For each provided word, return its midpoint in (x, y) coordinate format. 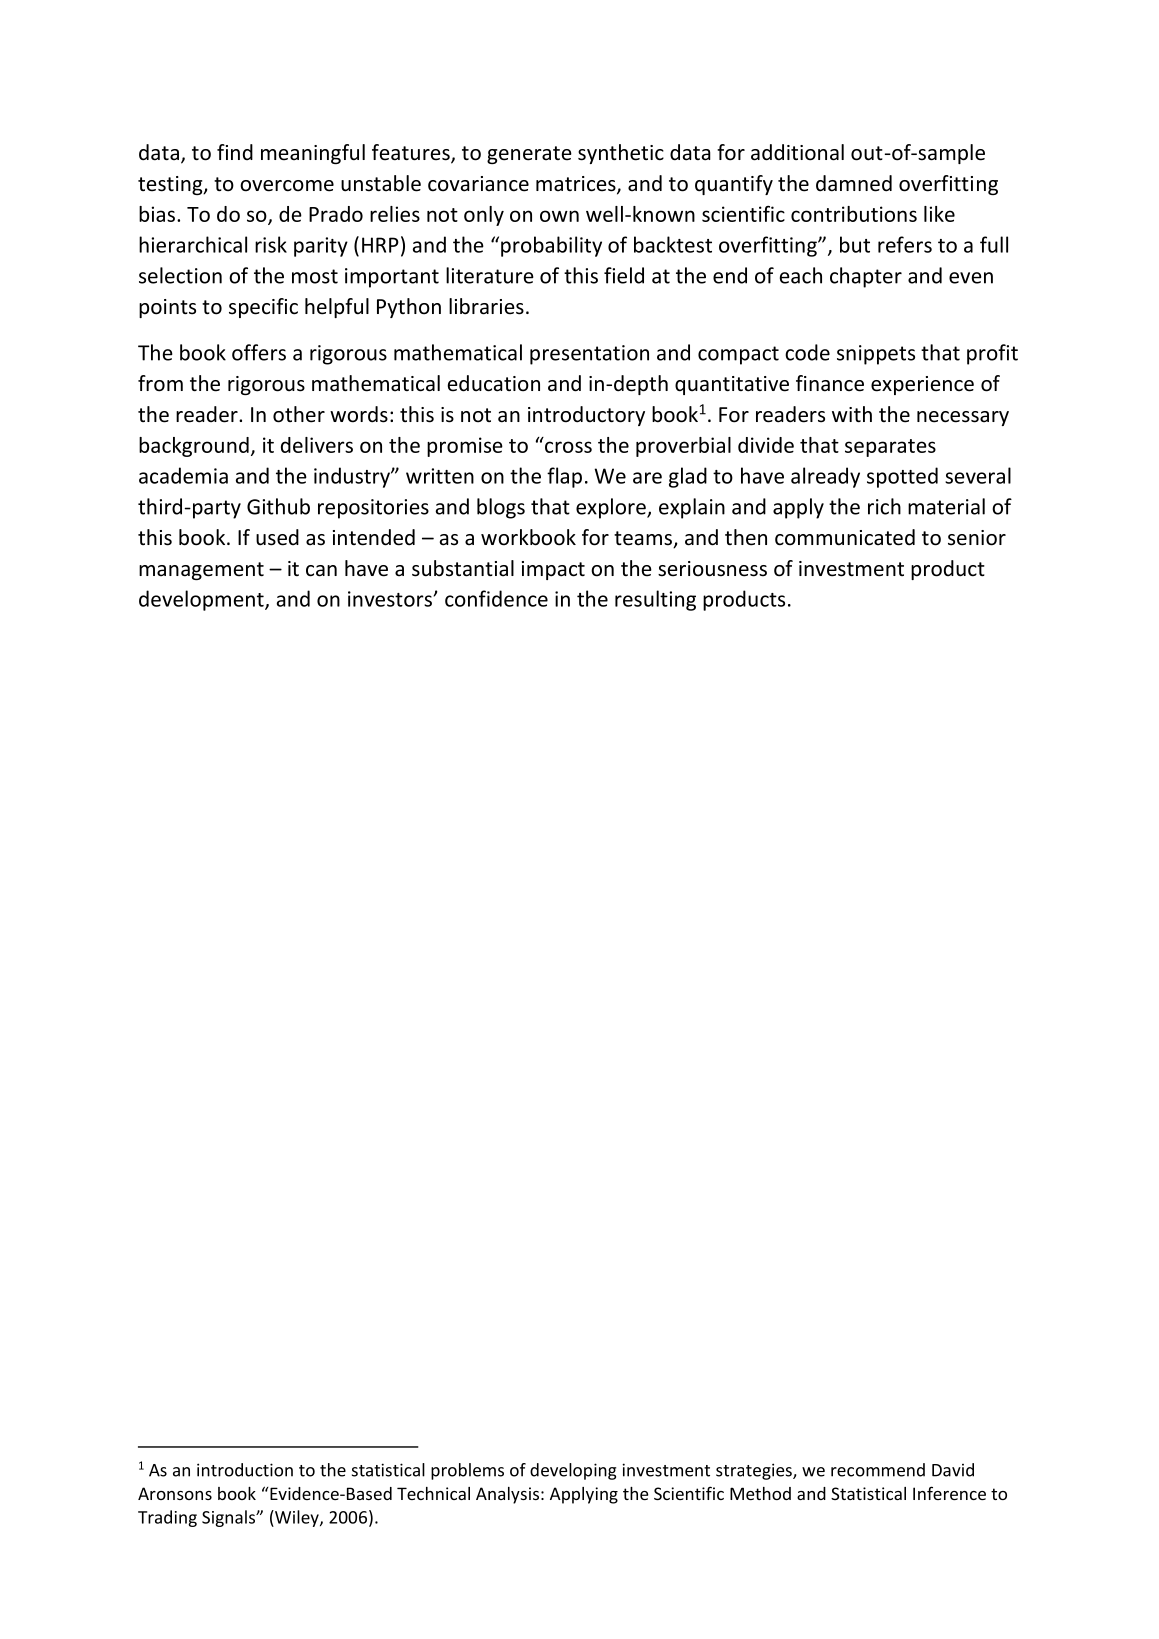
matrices (577, 185)
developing (573, 1471)
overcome (287, 186)
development (202, 600)
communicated (845, 537)
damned (854, 183)
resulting (655, 600)
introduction (245, 1470)
